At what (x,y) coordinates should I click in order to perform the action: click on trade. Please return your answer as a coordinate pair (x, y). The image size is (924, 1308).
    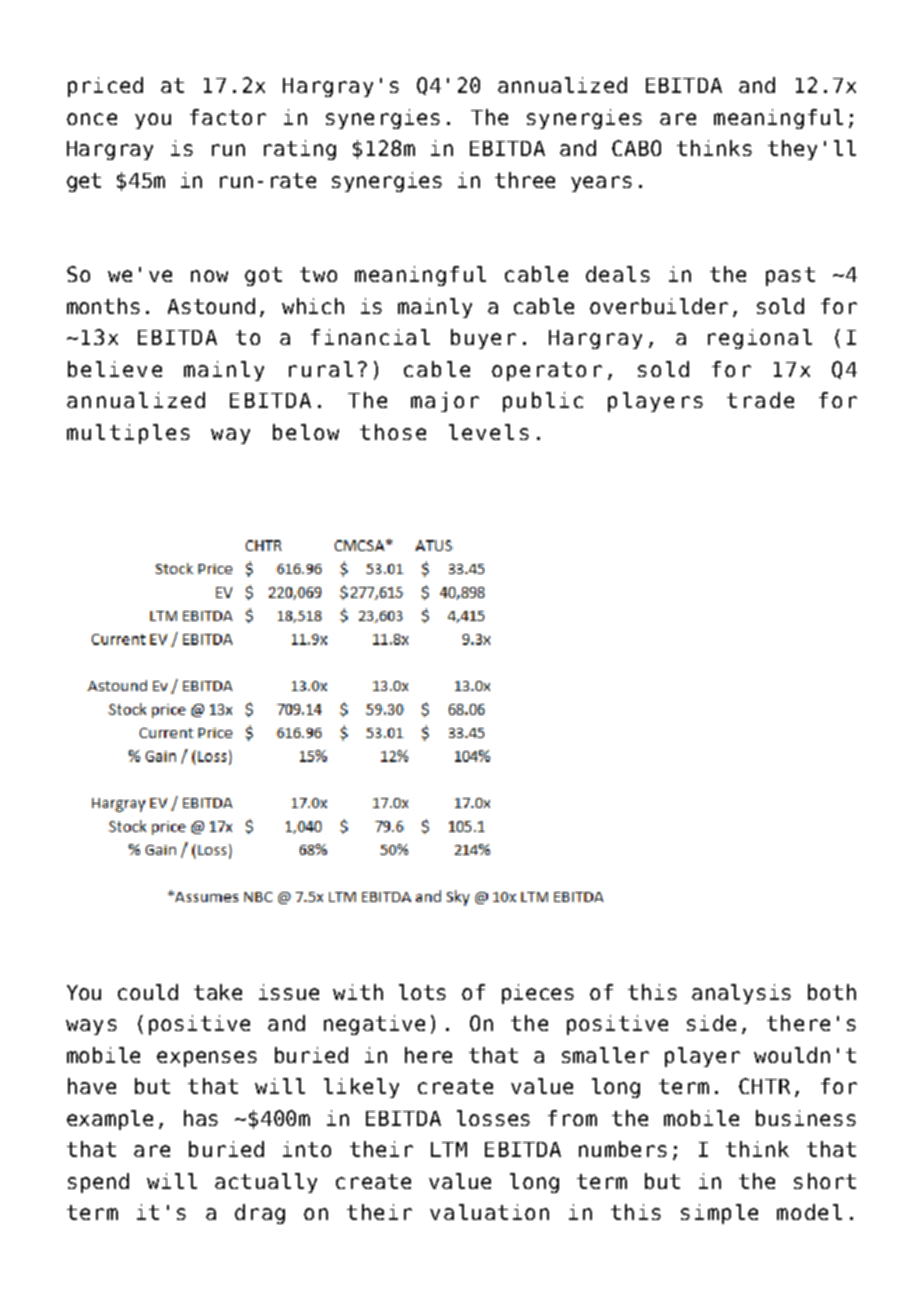
    Looking at the image, I should click on (760, 400).
